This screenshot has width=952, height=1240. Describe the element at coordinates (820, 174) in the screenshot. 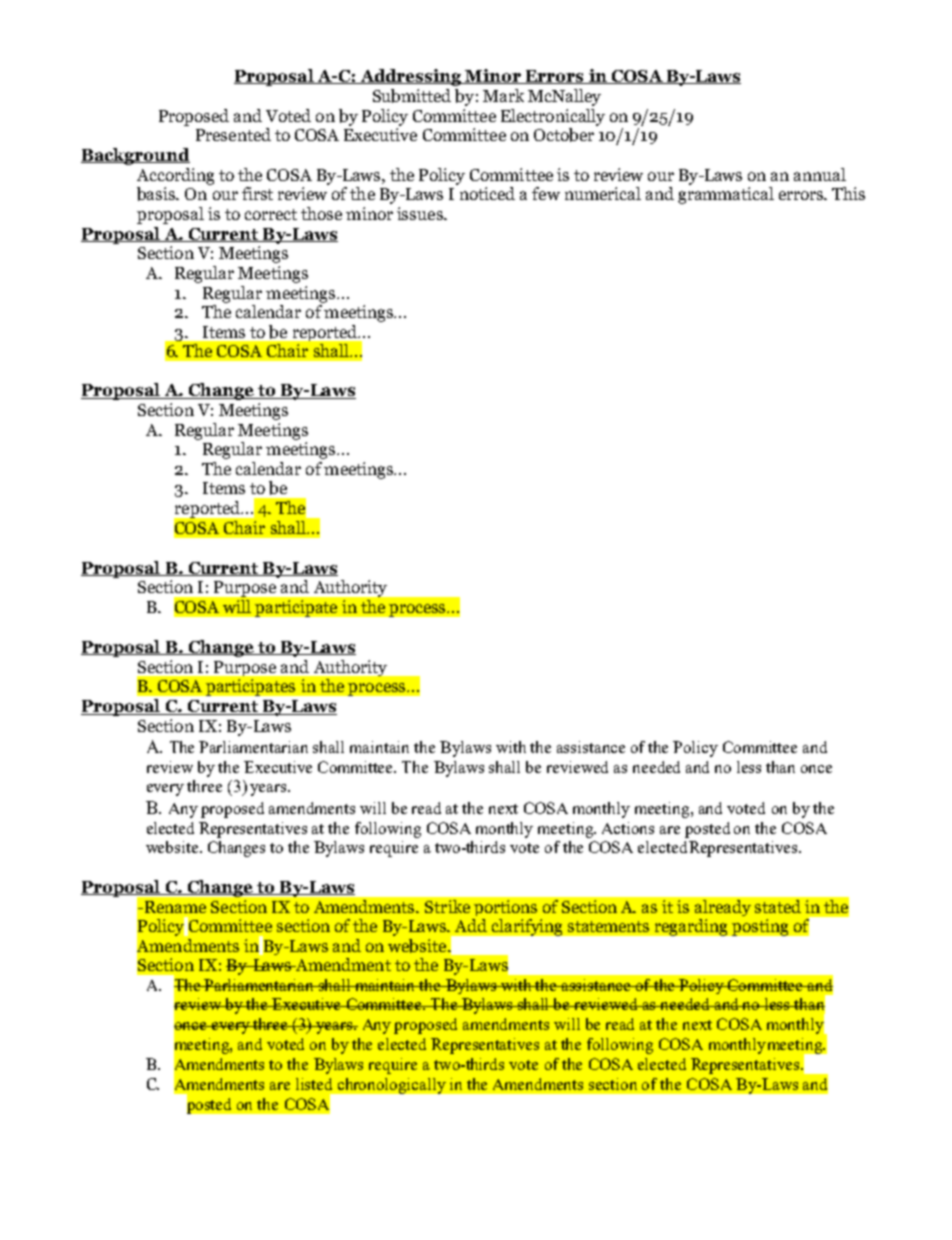

I see `annual` at that location.
